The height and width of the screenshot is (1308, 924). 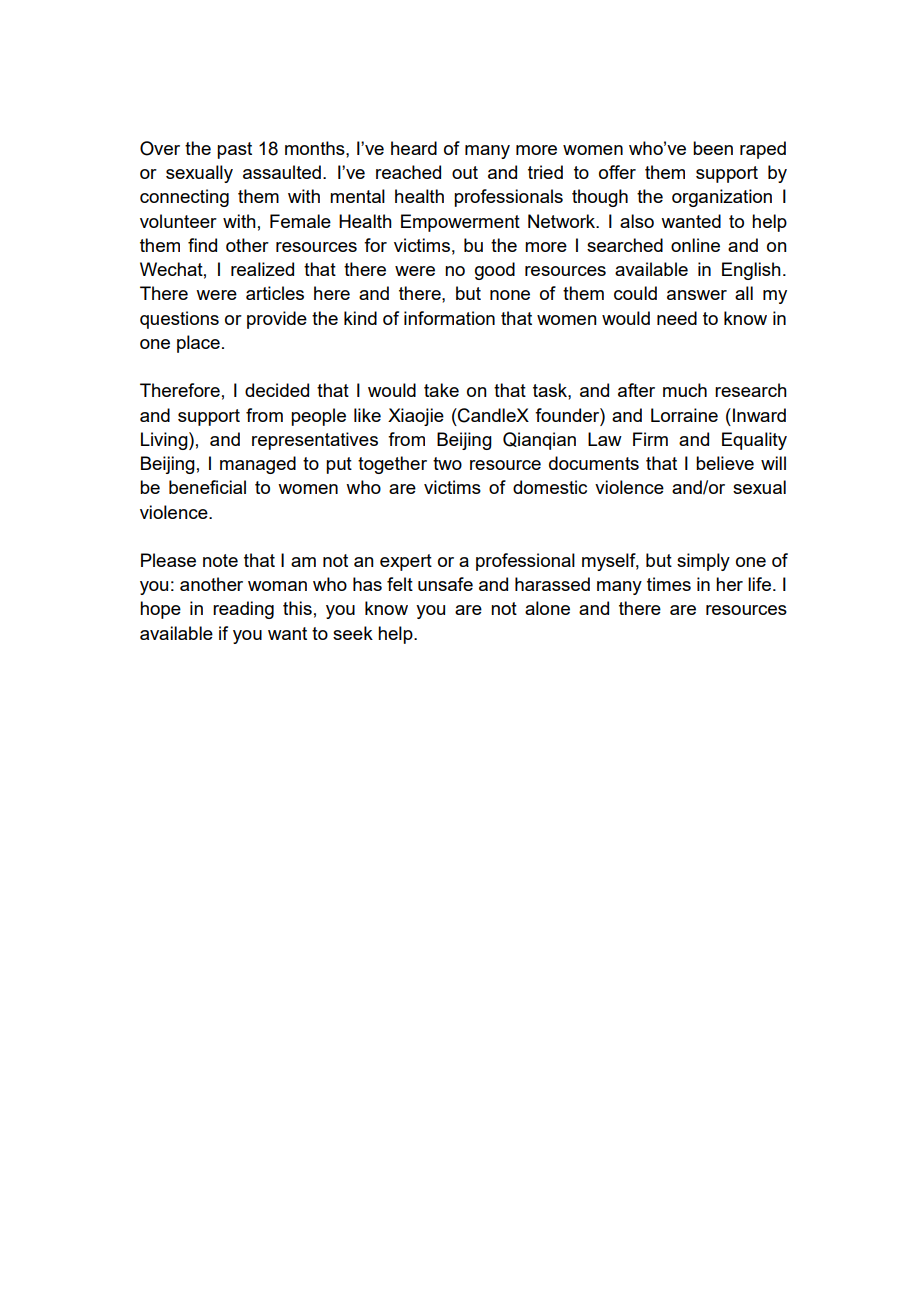 What do you see at coordinates (406, 562) in the screenshot?
I see `expert` at bounding box center [406, 562].
